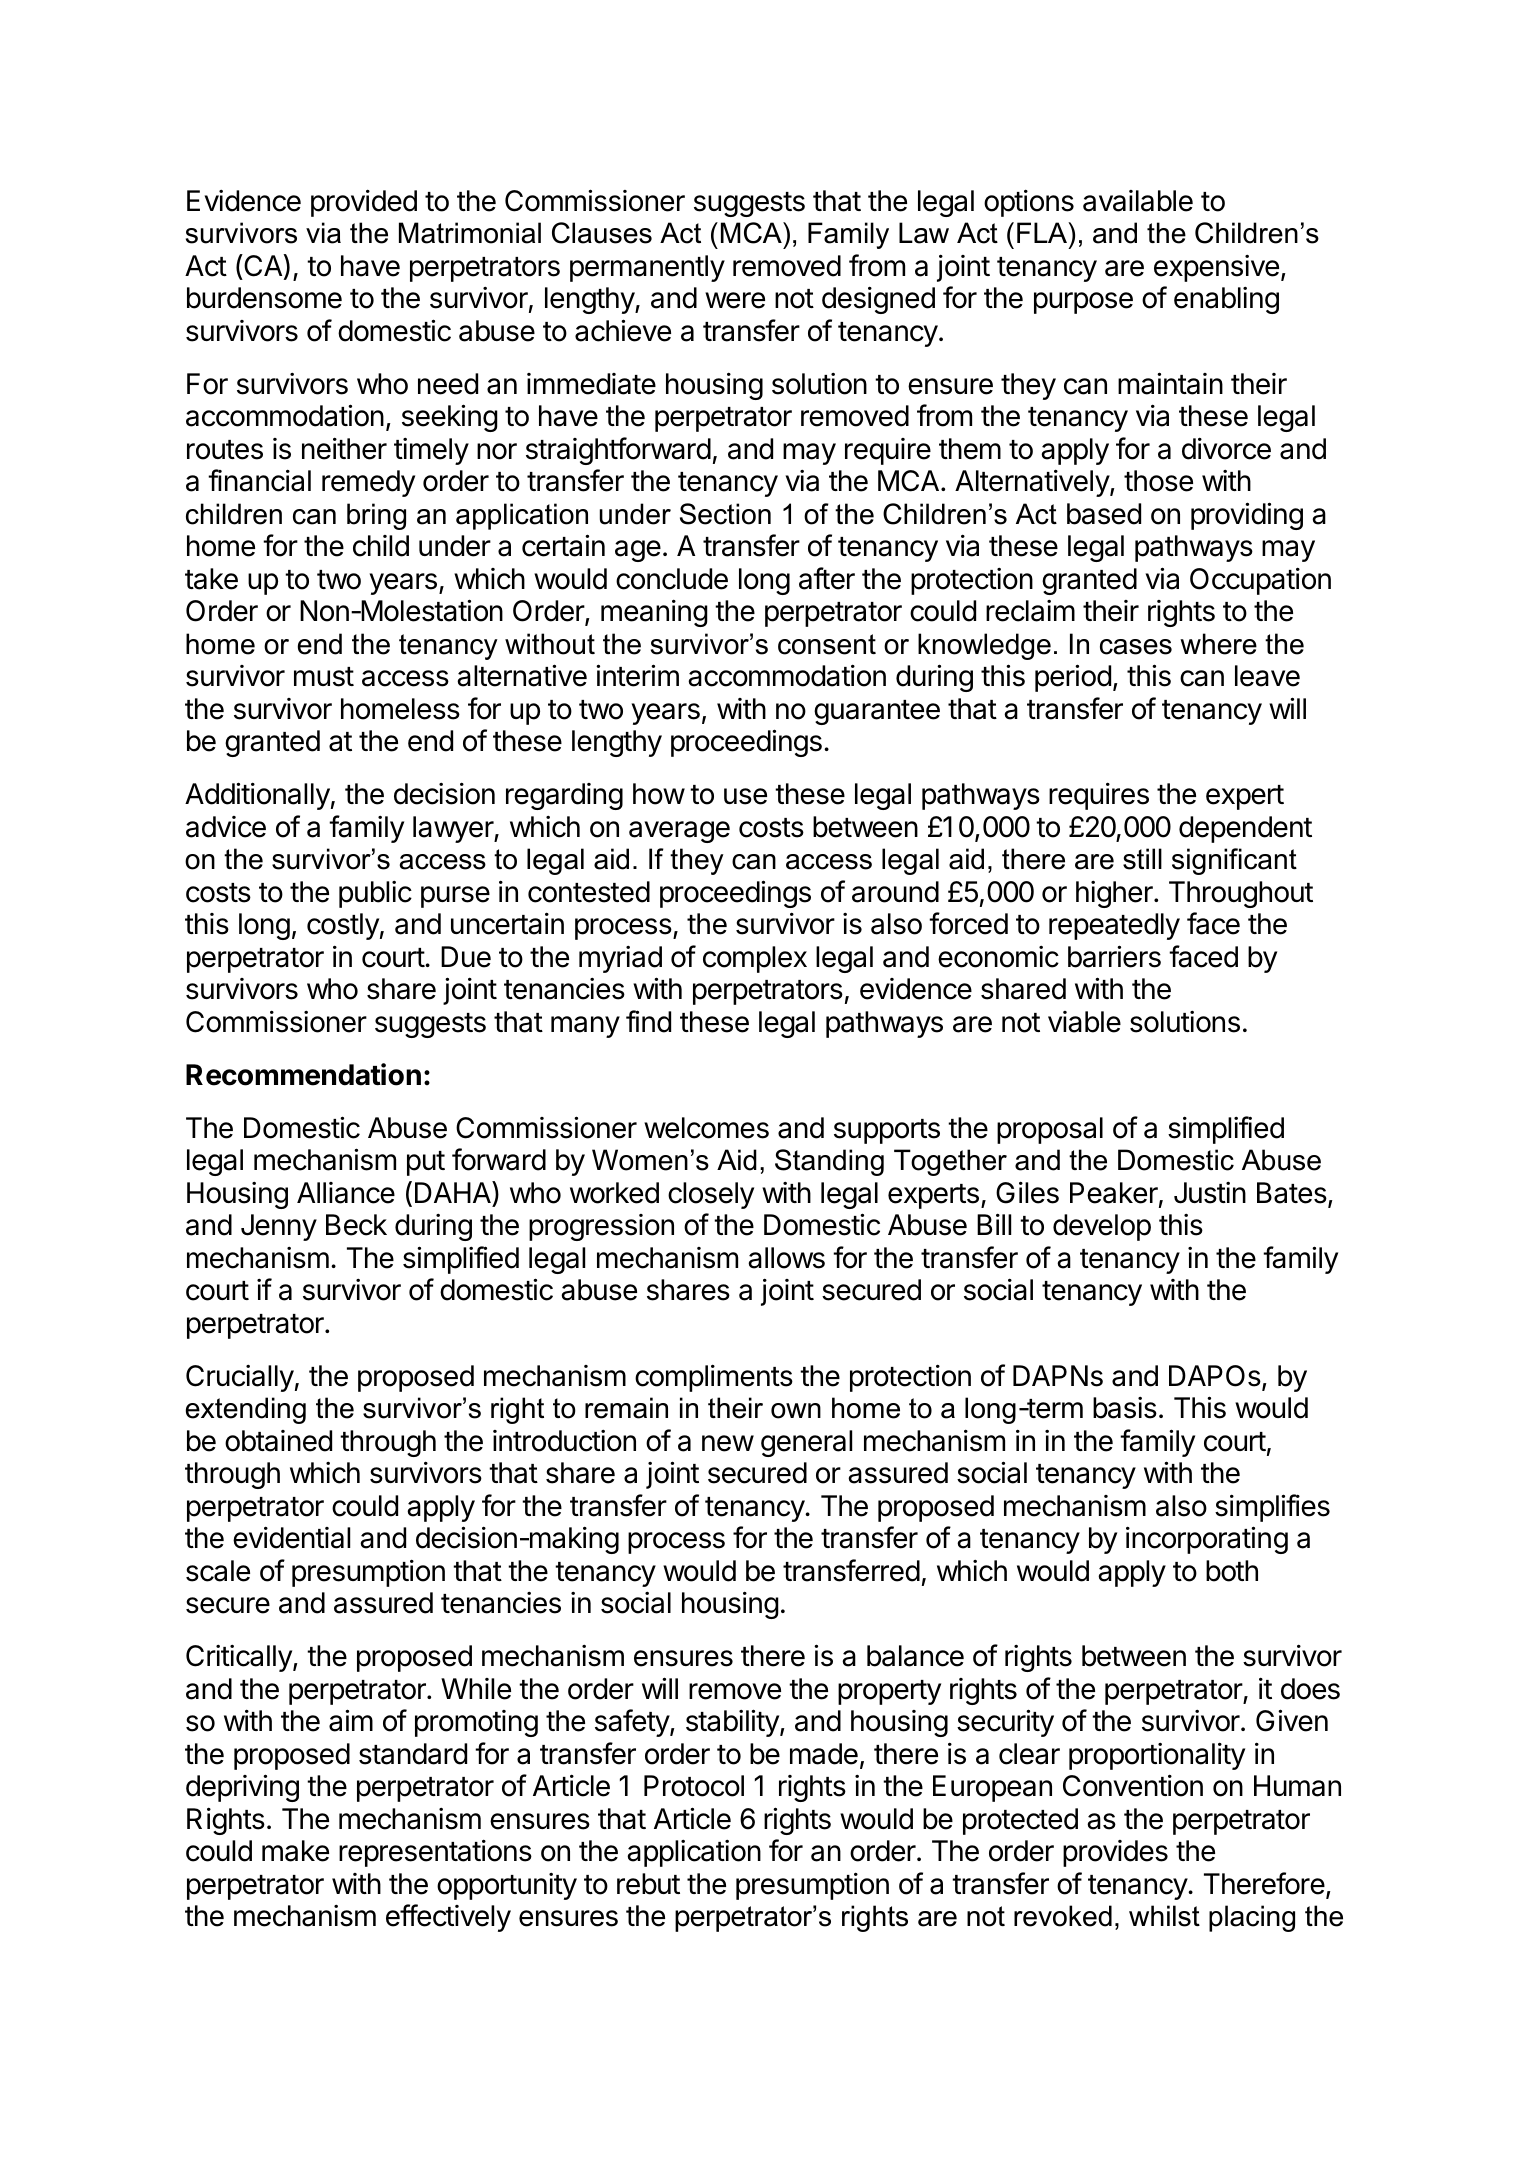 This screenshot has height=2162, width=1529. I want to click on provided, so click(364, 203).
